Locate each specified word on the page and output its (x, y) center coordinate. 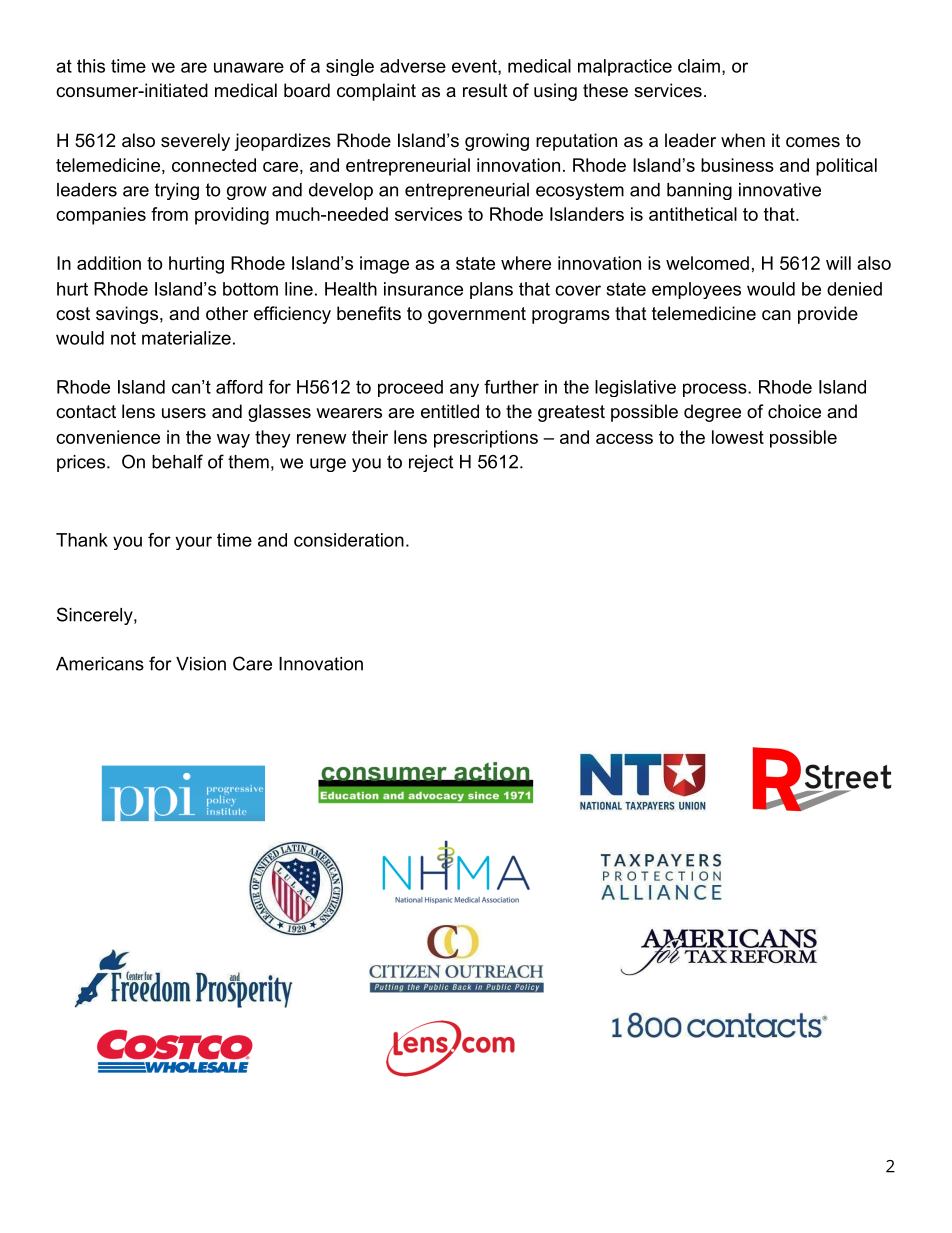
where (526, 263)
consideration (349, 540)
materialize (186, 338)
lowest (738, 437)
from (169, 214)
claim (699, 66)
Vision (201, 664)
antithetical (693, 214)
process (715, 390)
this (91, 66)
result (485, 90)
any (464, 390)
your (193, 543)
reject (431, 463)
